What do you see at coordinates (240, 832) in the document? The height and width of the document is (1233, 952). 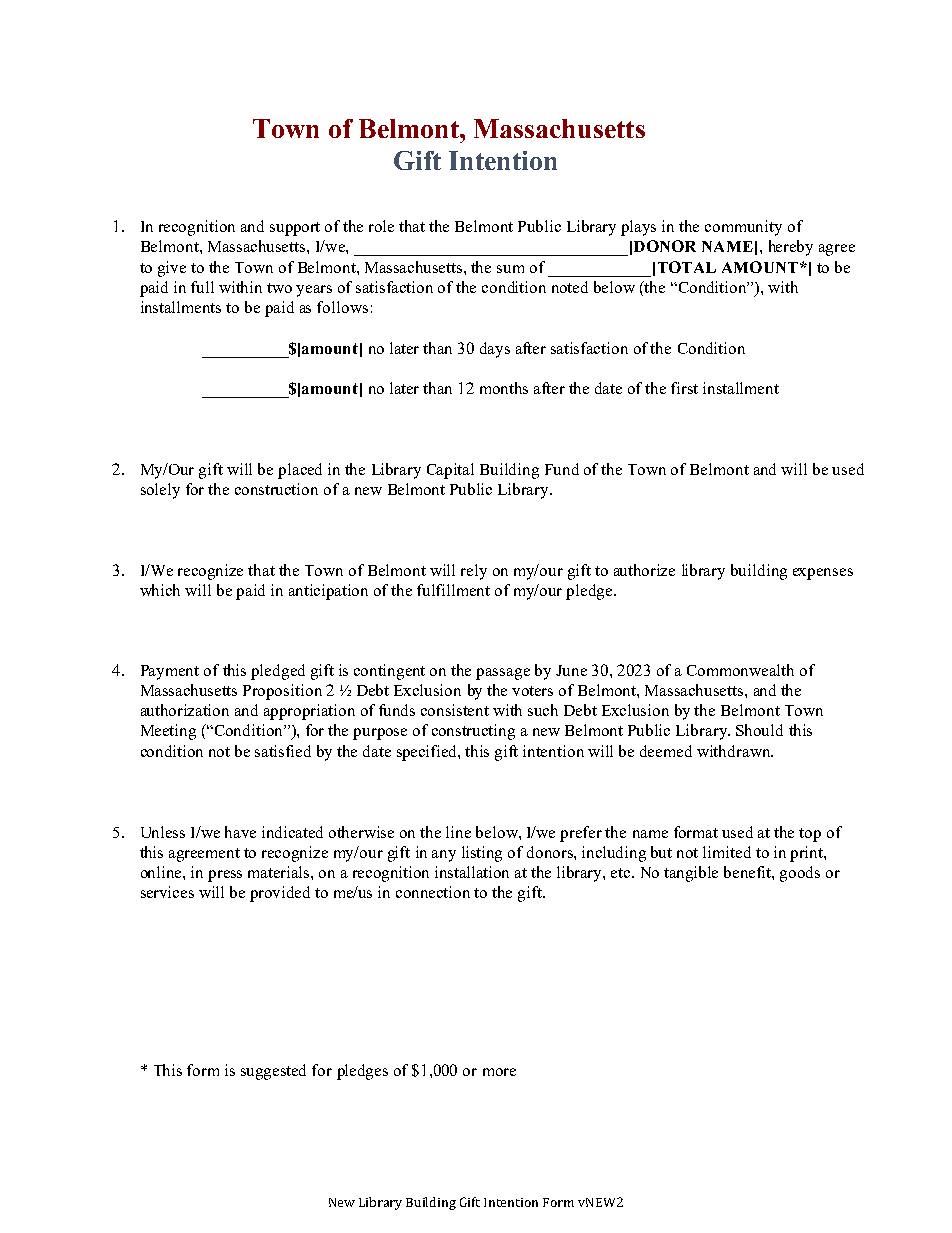 I see `have` at bounding box center [240, 832].
